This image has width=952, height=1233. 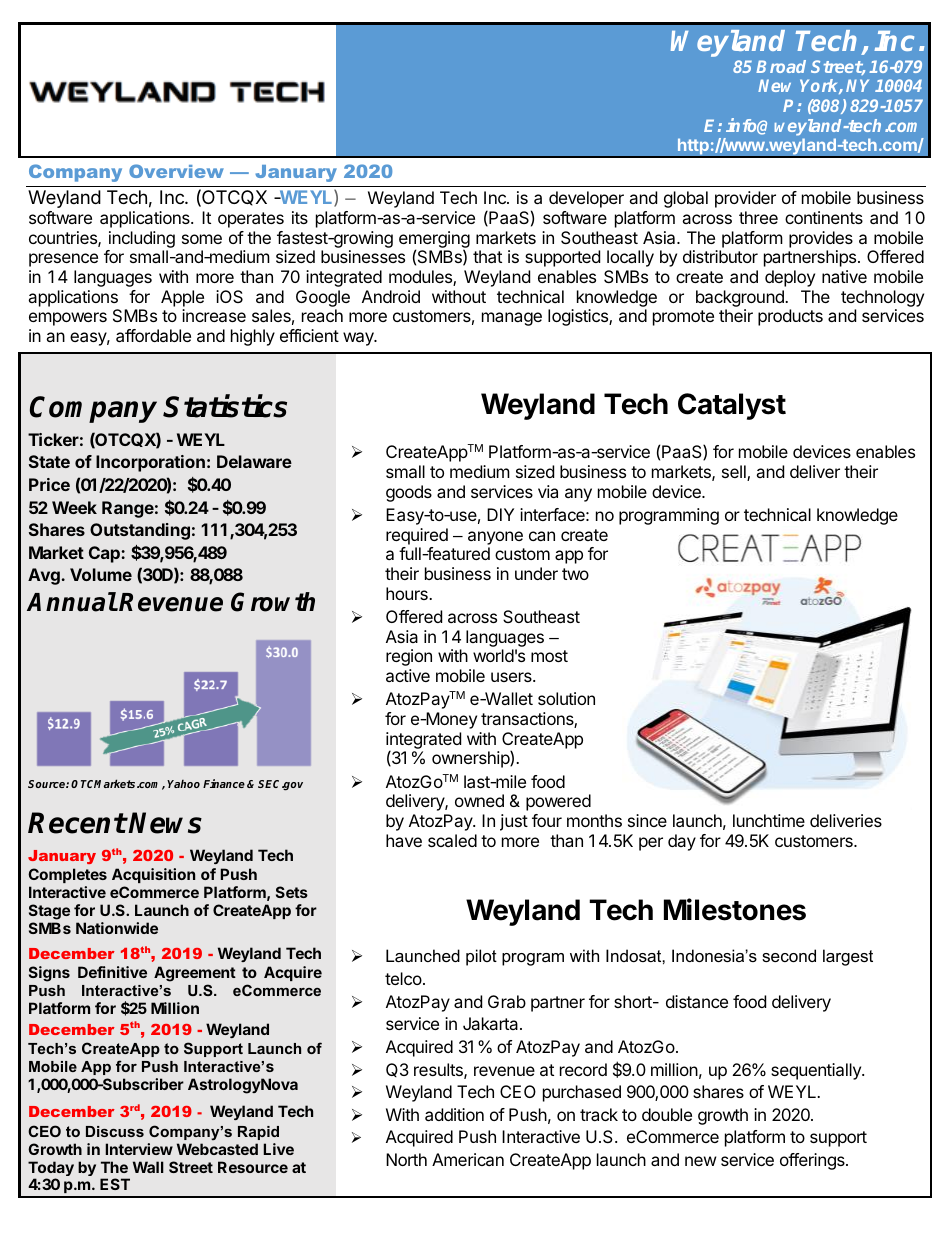 What do you see at coordinates (176, 171) in the image?
I see `Overview` at bounding box center [176, 171].
